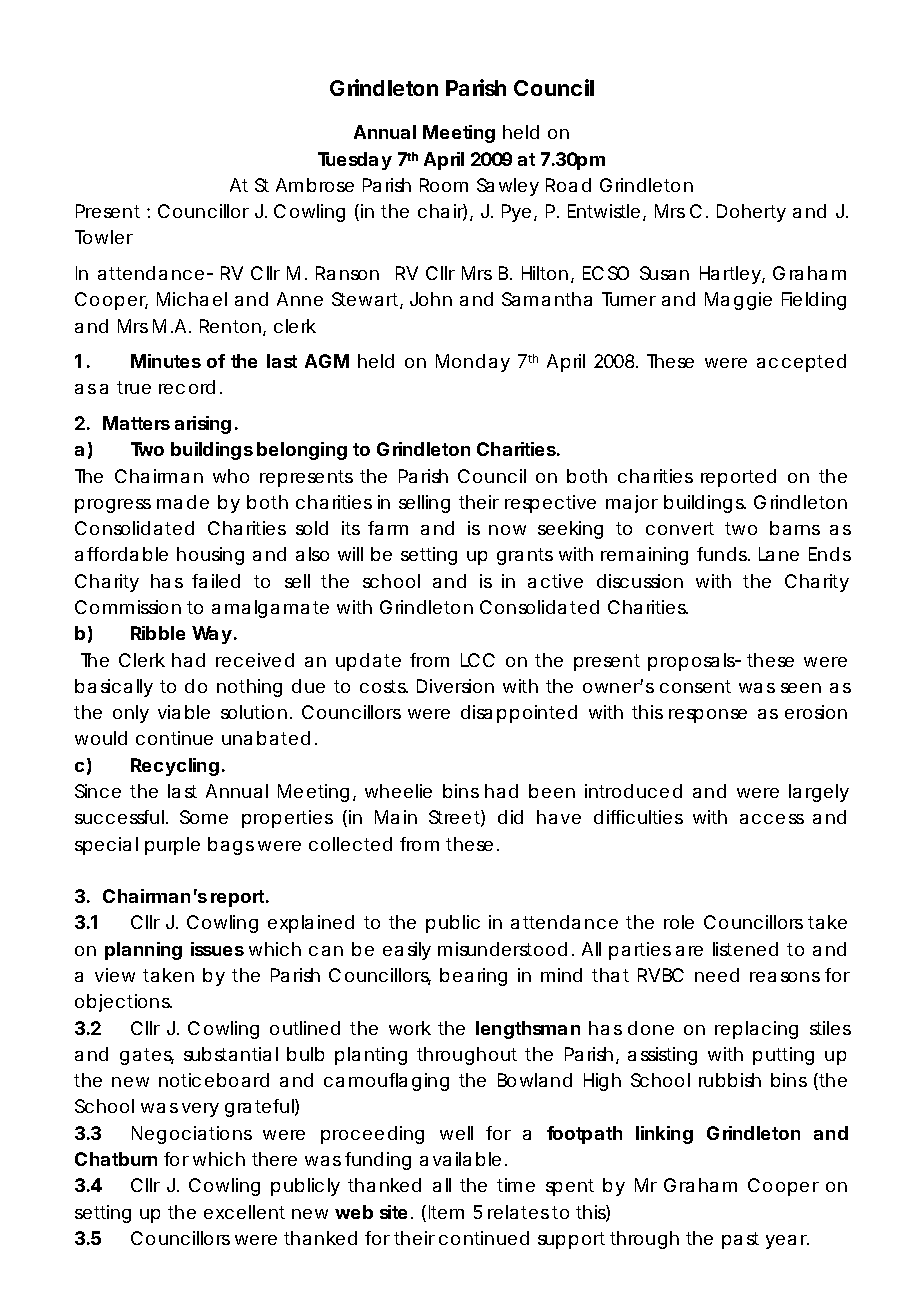 The width and height of the page is (924, 1308). Describe the element at coordinates (446, 1212) in the page. I see `Item` at that location.
